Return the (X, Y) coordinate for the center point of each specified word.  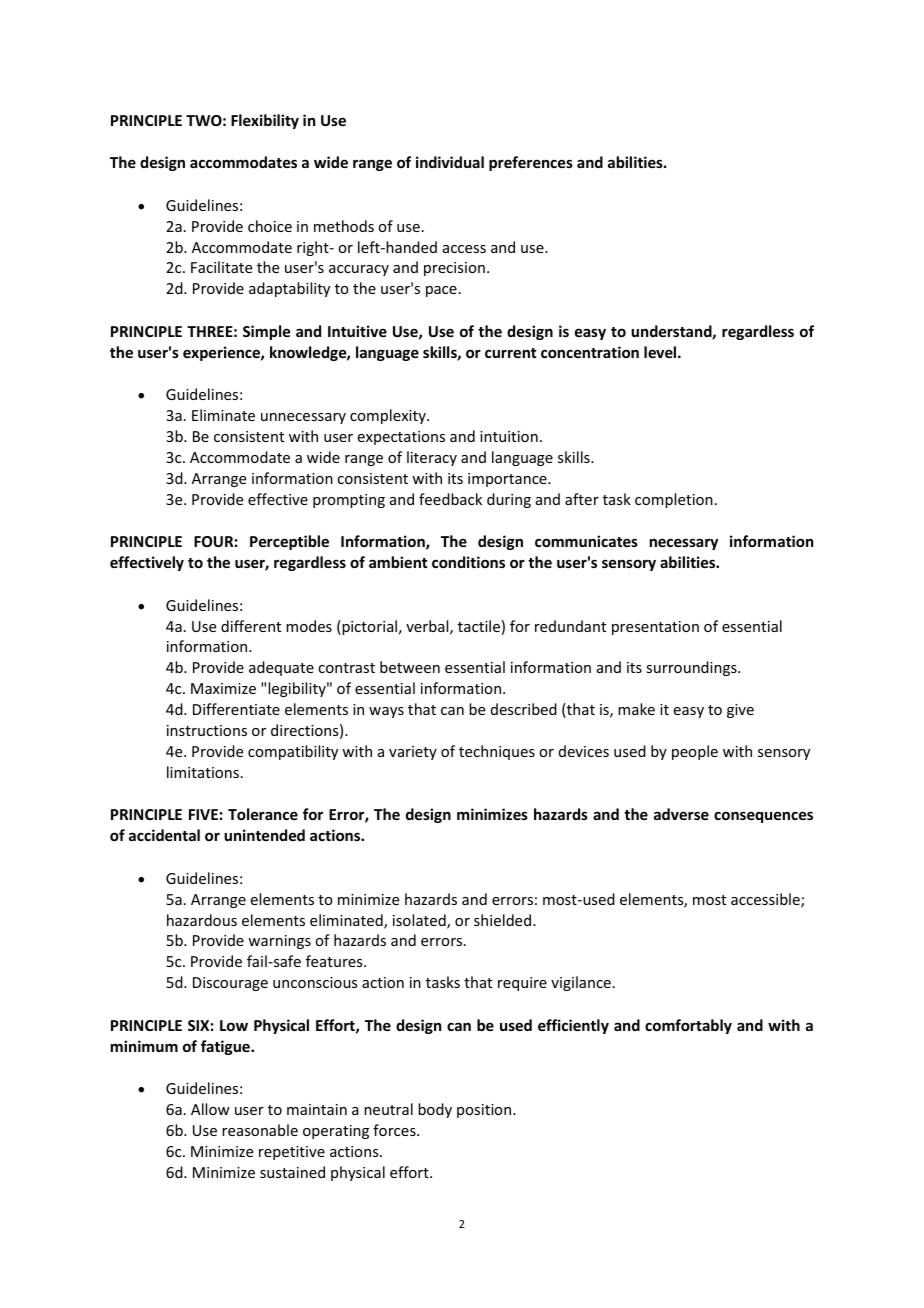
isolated (420, 921)
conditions (468, 562)
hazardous (202, 920)
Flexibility (265, 121)
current (510, 353)
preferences (531, 163)
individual (450, 162)
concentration (590, 352)
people (695, 752)
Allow (210, 1109)
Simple (266, 332)
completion (674, 500)
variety (413, 753)
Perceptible (289, 542)
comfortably (688, 1026)
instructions (207, 730)
